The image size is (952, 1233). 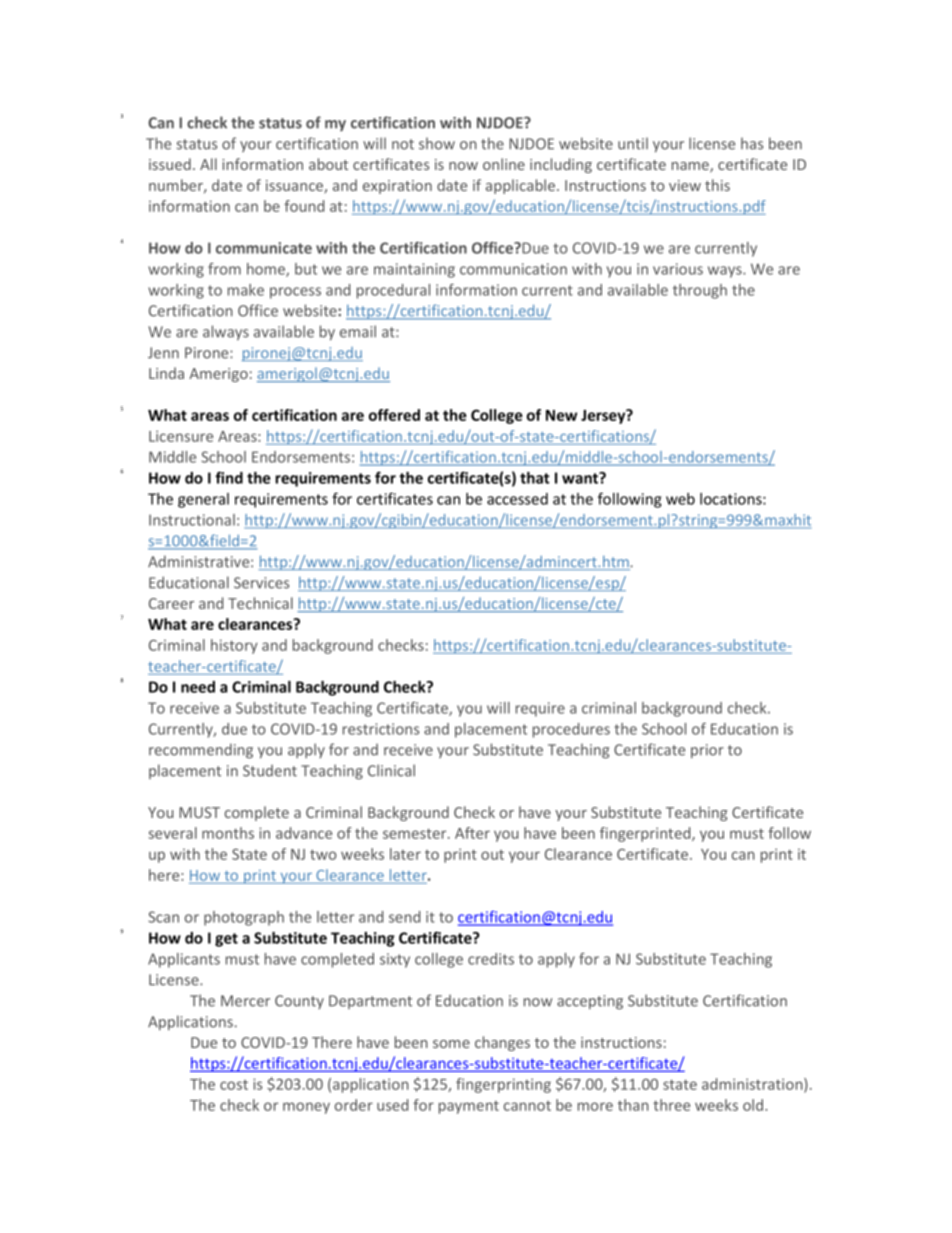 What do you see at coordinates (685, 185) in the document?
I see `view` at bounding box center [685, 185].
